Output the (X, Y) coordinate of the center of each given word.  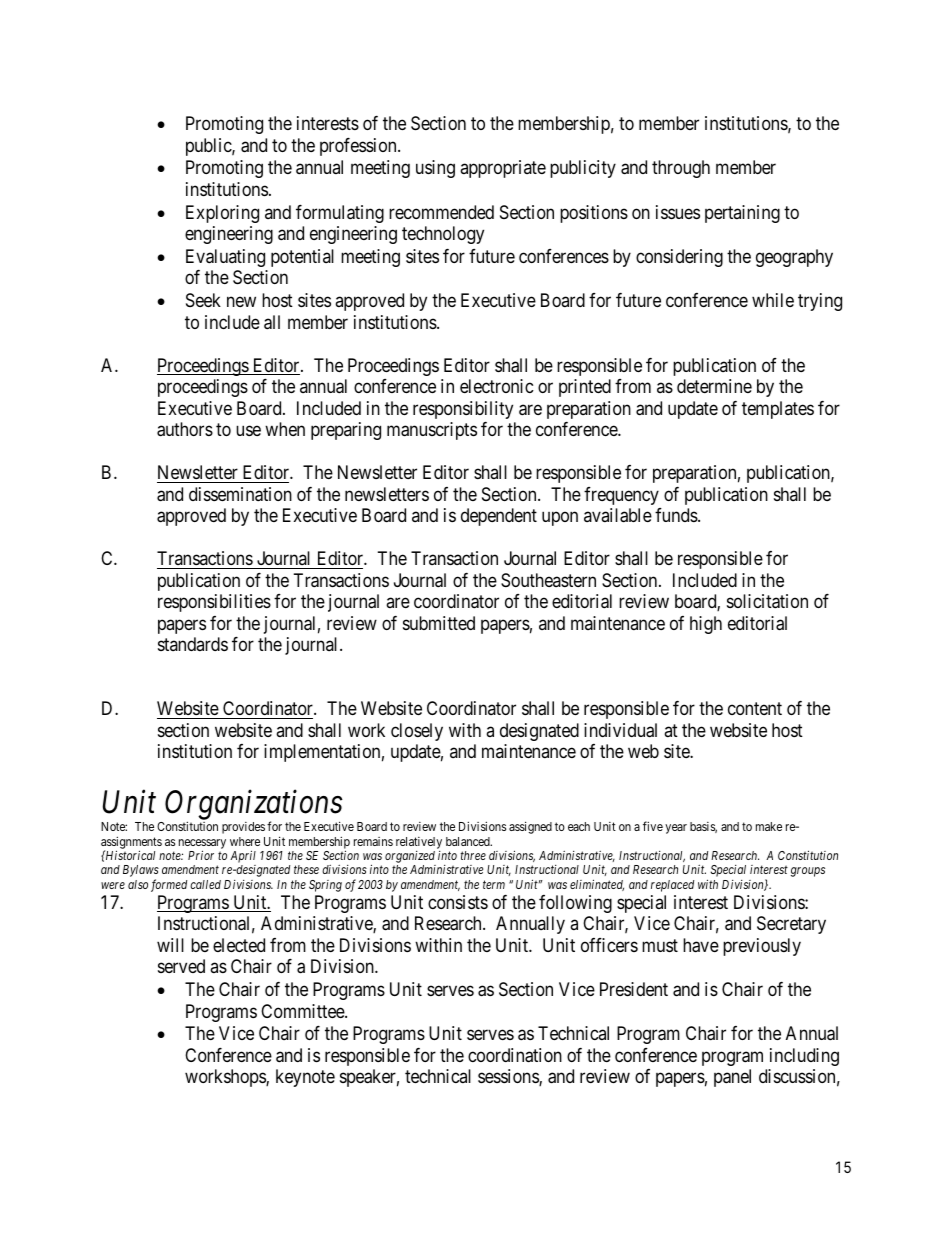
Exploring (222, 214)
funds (677, 515)
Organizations (253, 807)
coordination (515, 1055)
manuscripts (432, 431)
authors (185, 429)
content (755, 709)
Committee (303, 1011)
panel (732, 1078)
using (435, 169)
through (681, 169)
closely (417, 732)
